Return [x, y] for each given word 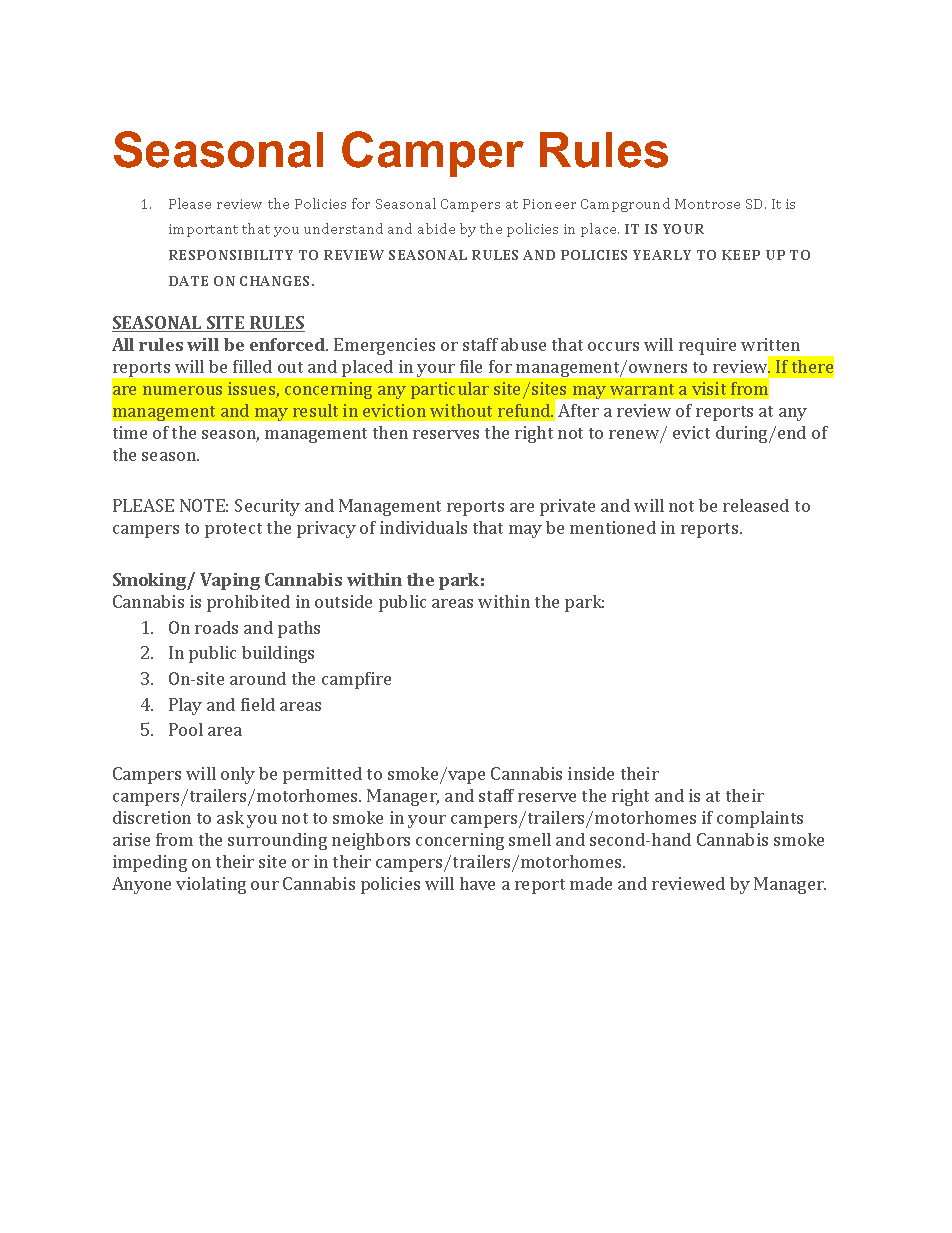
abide [436, 228]
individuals [423, 527]
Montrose [707, 204]
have [477, 883]
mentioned [613, 527]
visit [709, 388]
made [591, 883]
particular [450, 390]
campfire [356, 680]
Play [185, 706]
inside [591, 773]
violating [211, 885]
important [203, 230]
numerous [182, 390]
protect [233, 530]
